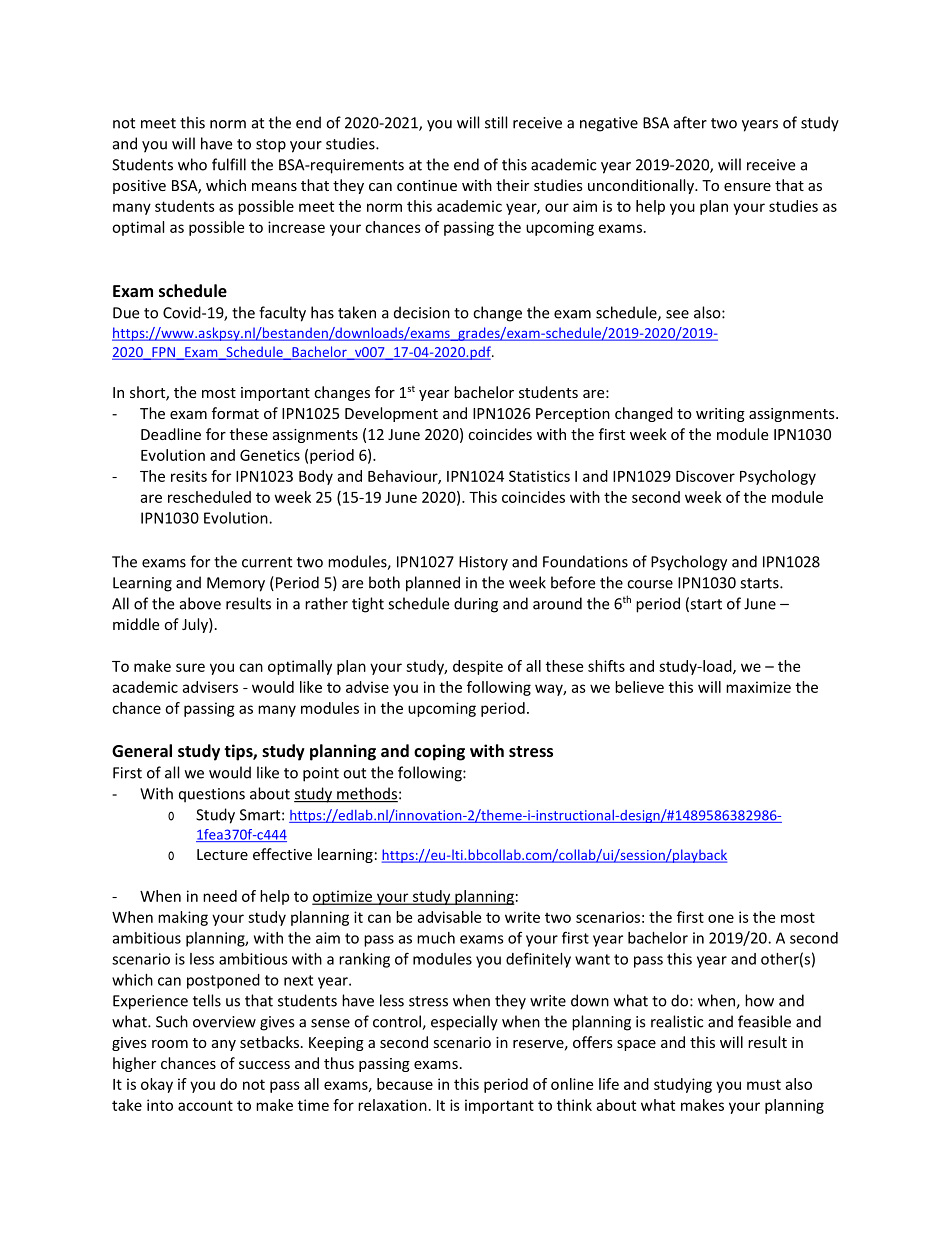  Describe the element at coordinates (476, 605) in the page. I see `during` at that location.
